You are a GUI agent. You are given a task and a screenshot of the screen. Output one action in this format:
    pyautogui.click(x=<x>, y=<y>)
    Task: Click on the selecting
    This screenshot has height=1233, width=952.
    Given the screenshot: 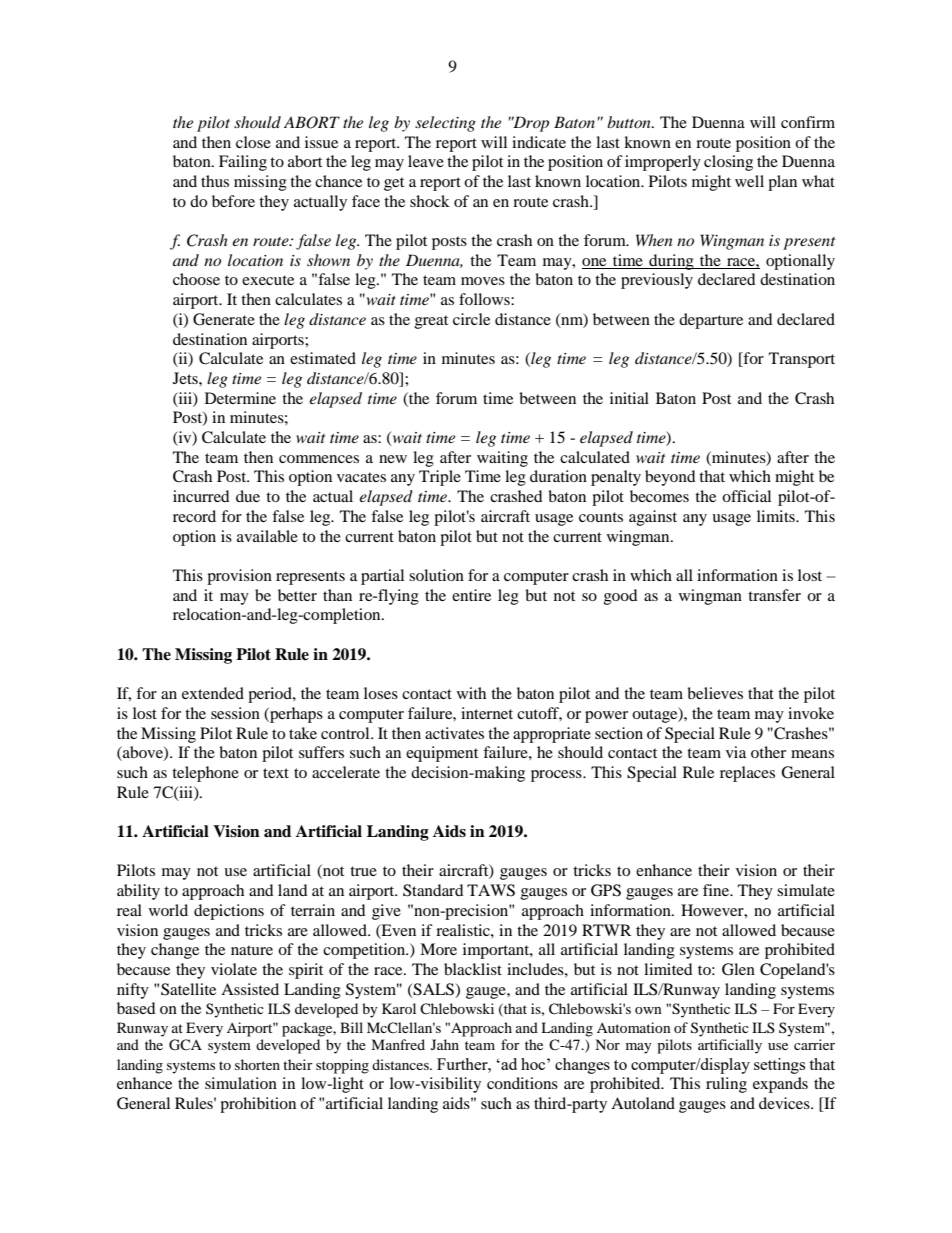 What is the action you would take?
    pyautogui.click(x=445, y=124)
